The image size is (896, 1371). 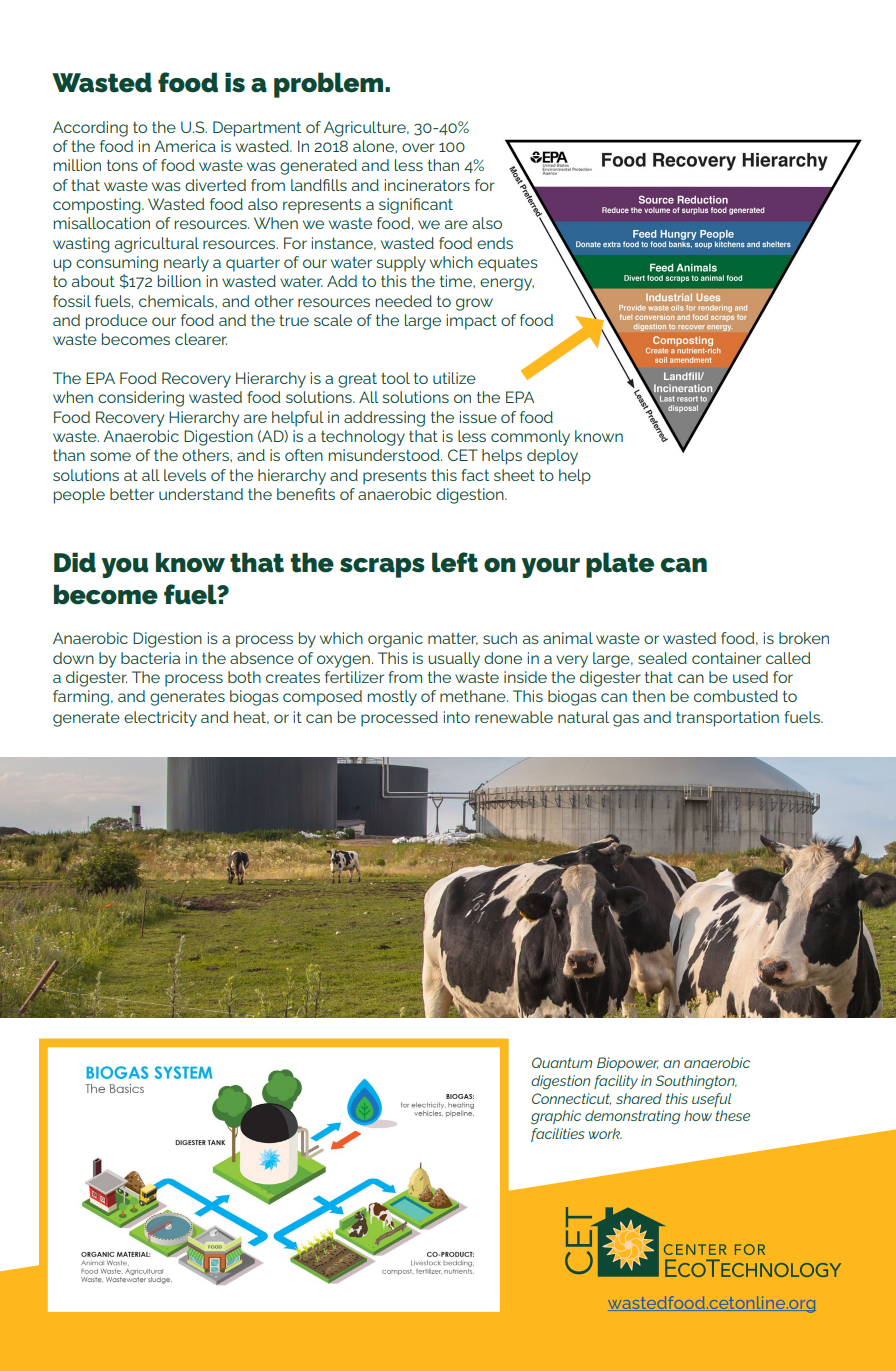 What do you see at coordinates (185, 475) in the image?
I see `levels` at bounding box center [185, 475].
